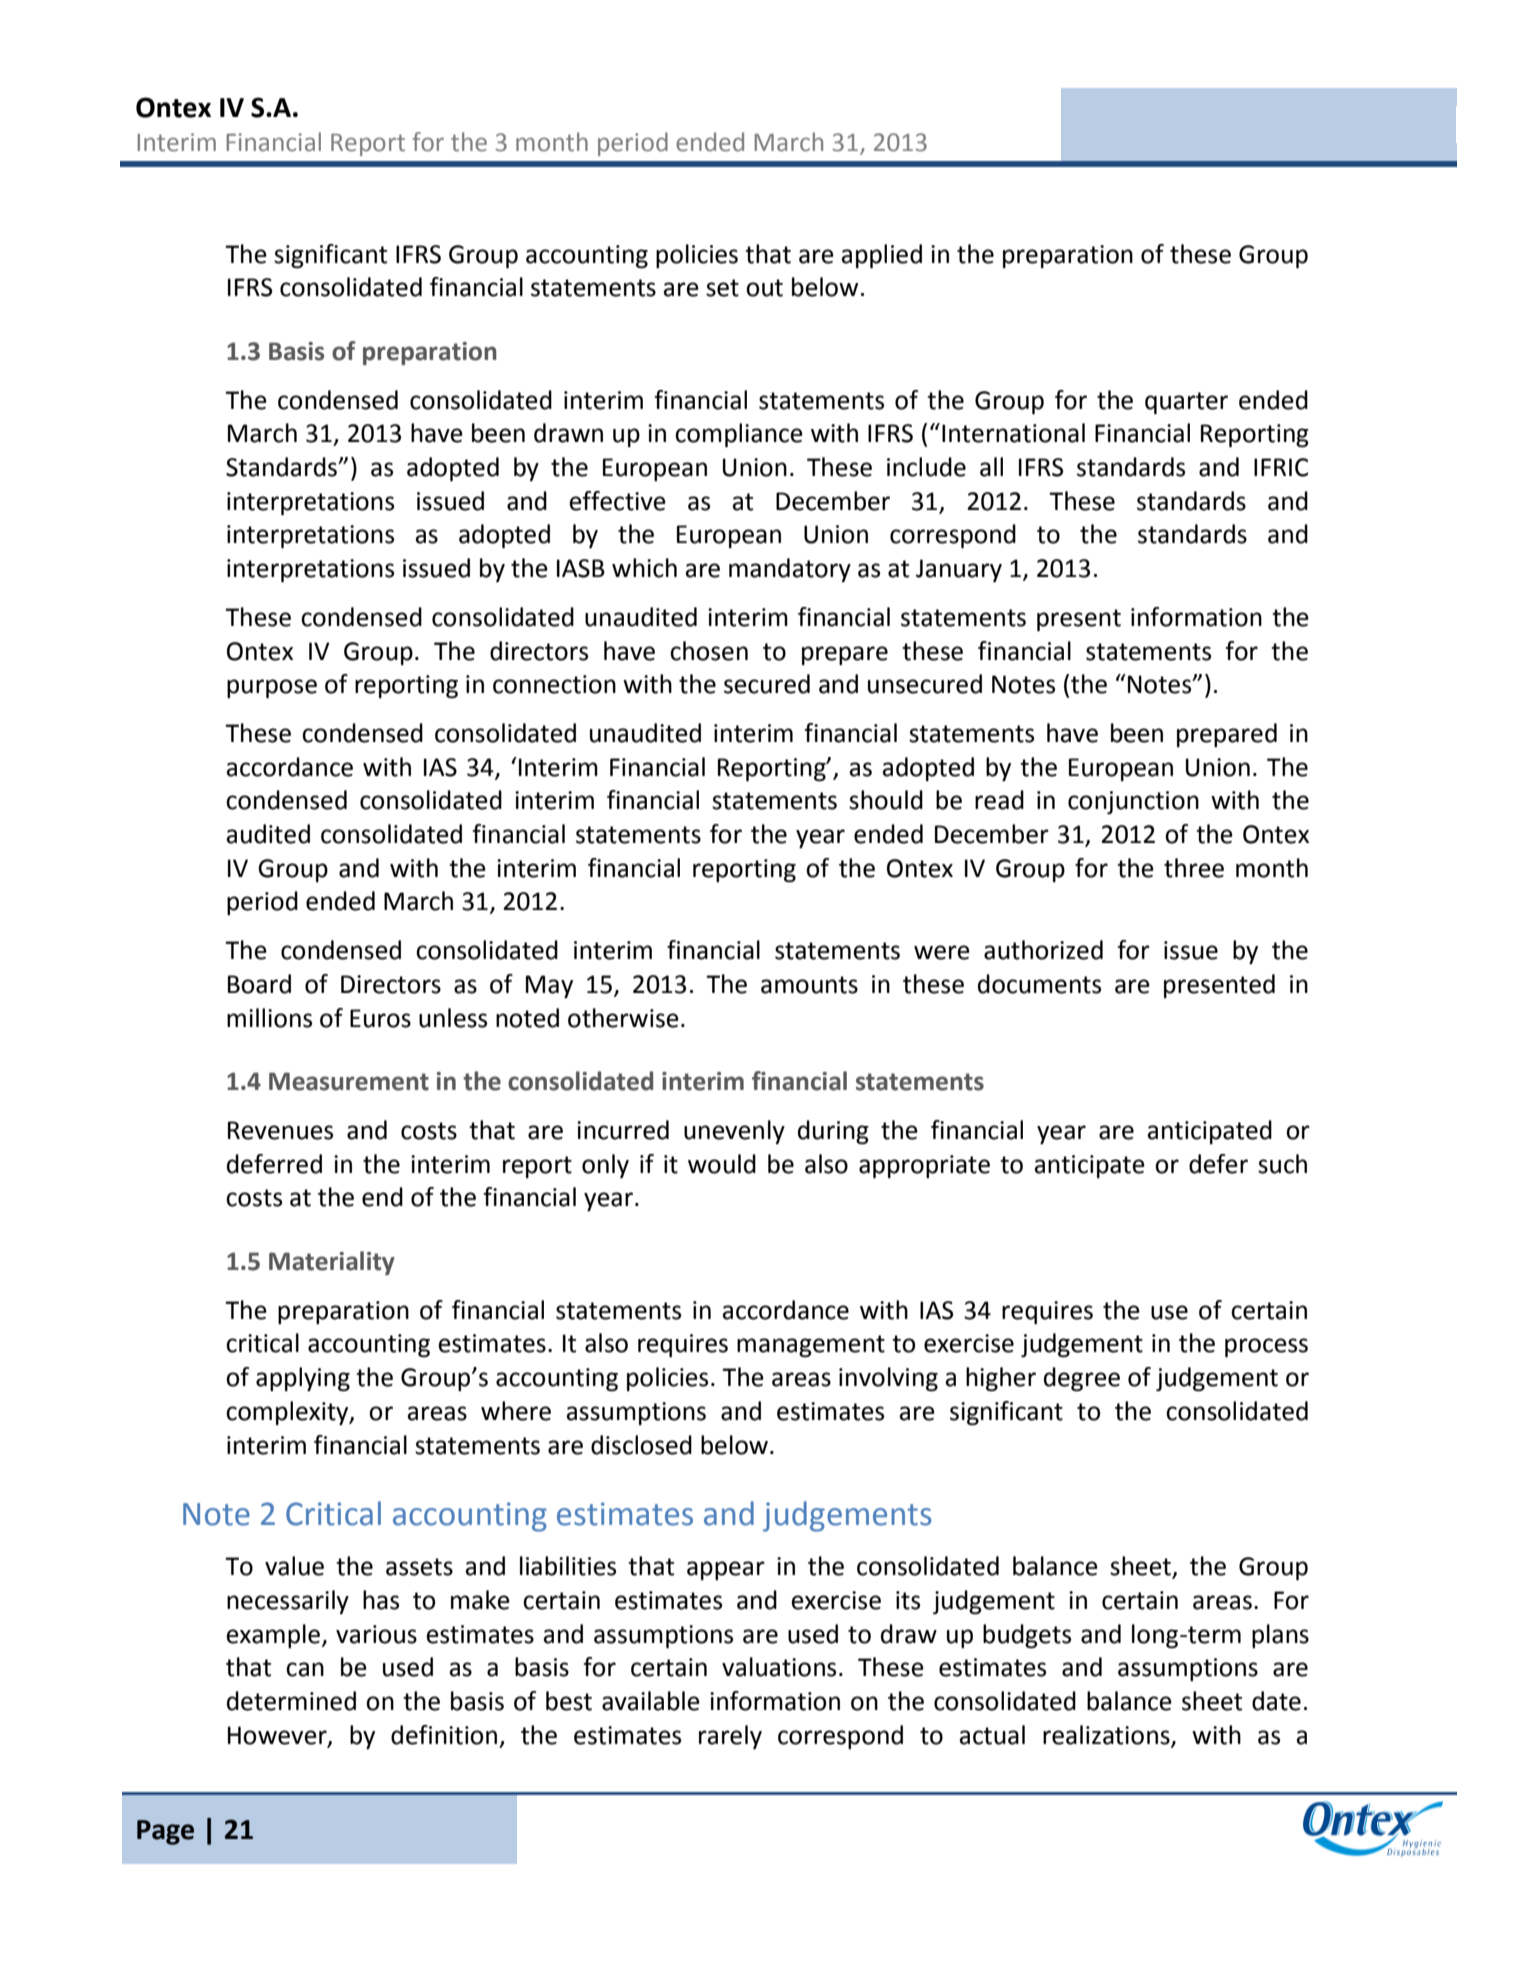 This image has height=1986, width=1535. I want to click on quarter, so click(1186, 403).
